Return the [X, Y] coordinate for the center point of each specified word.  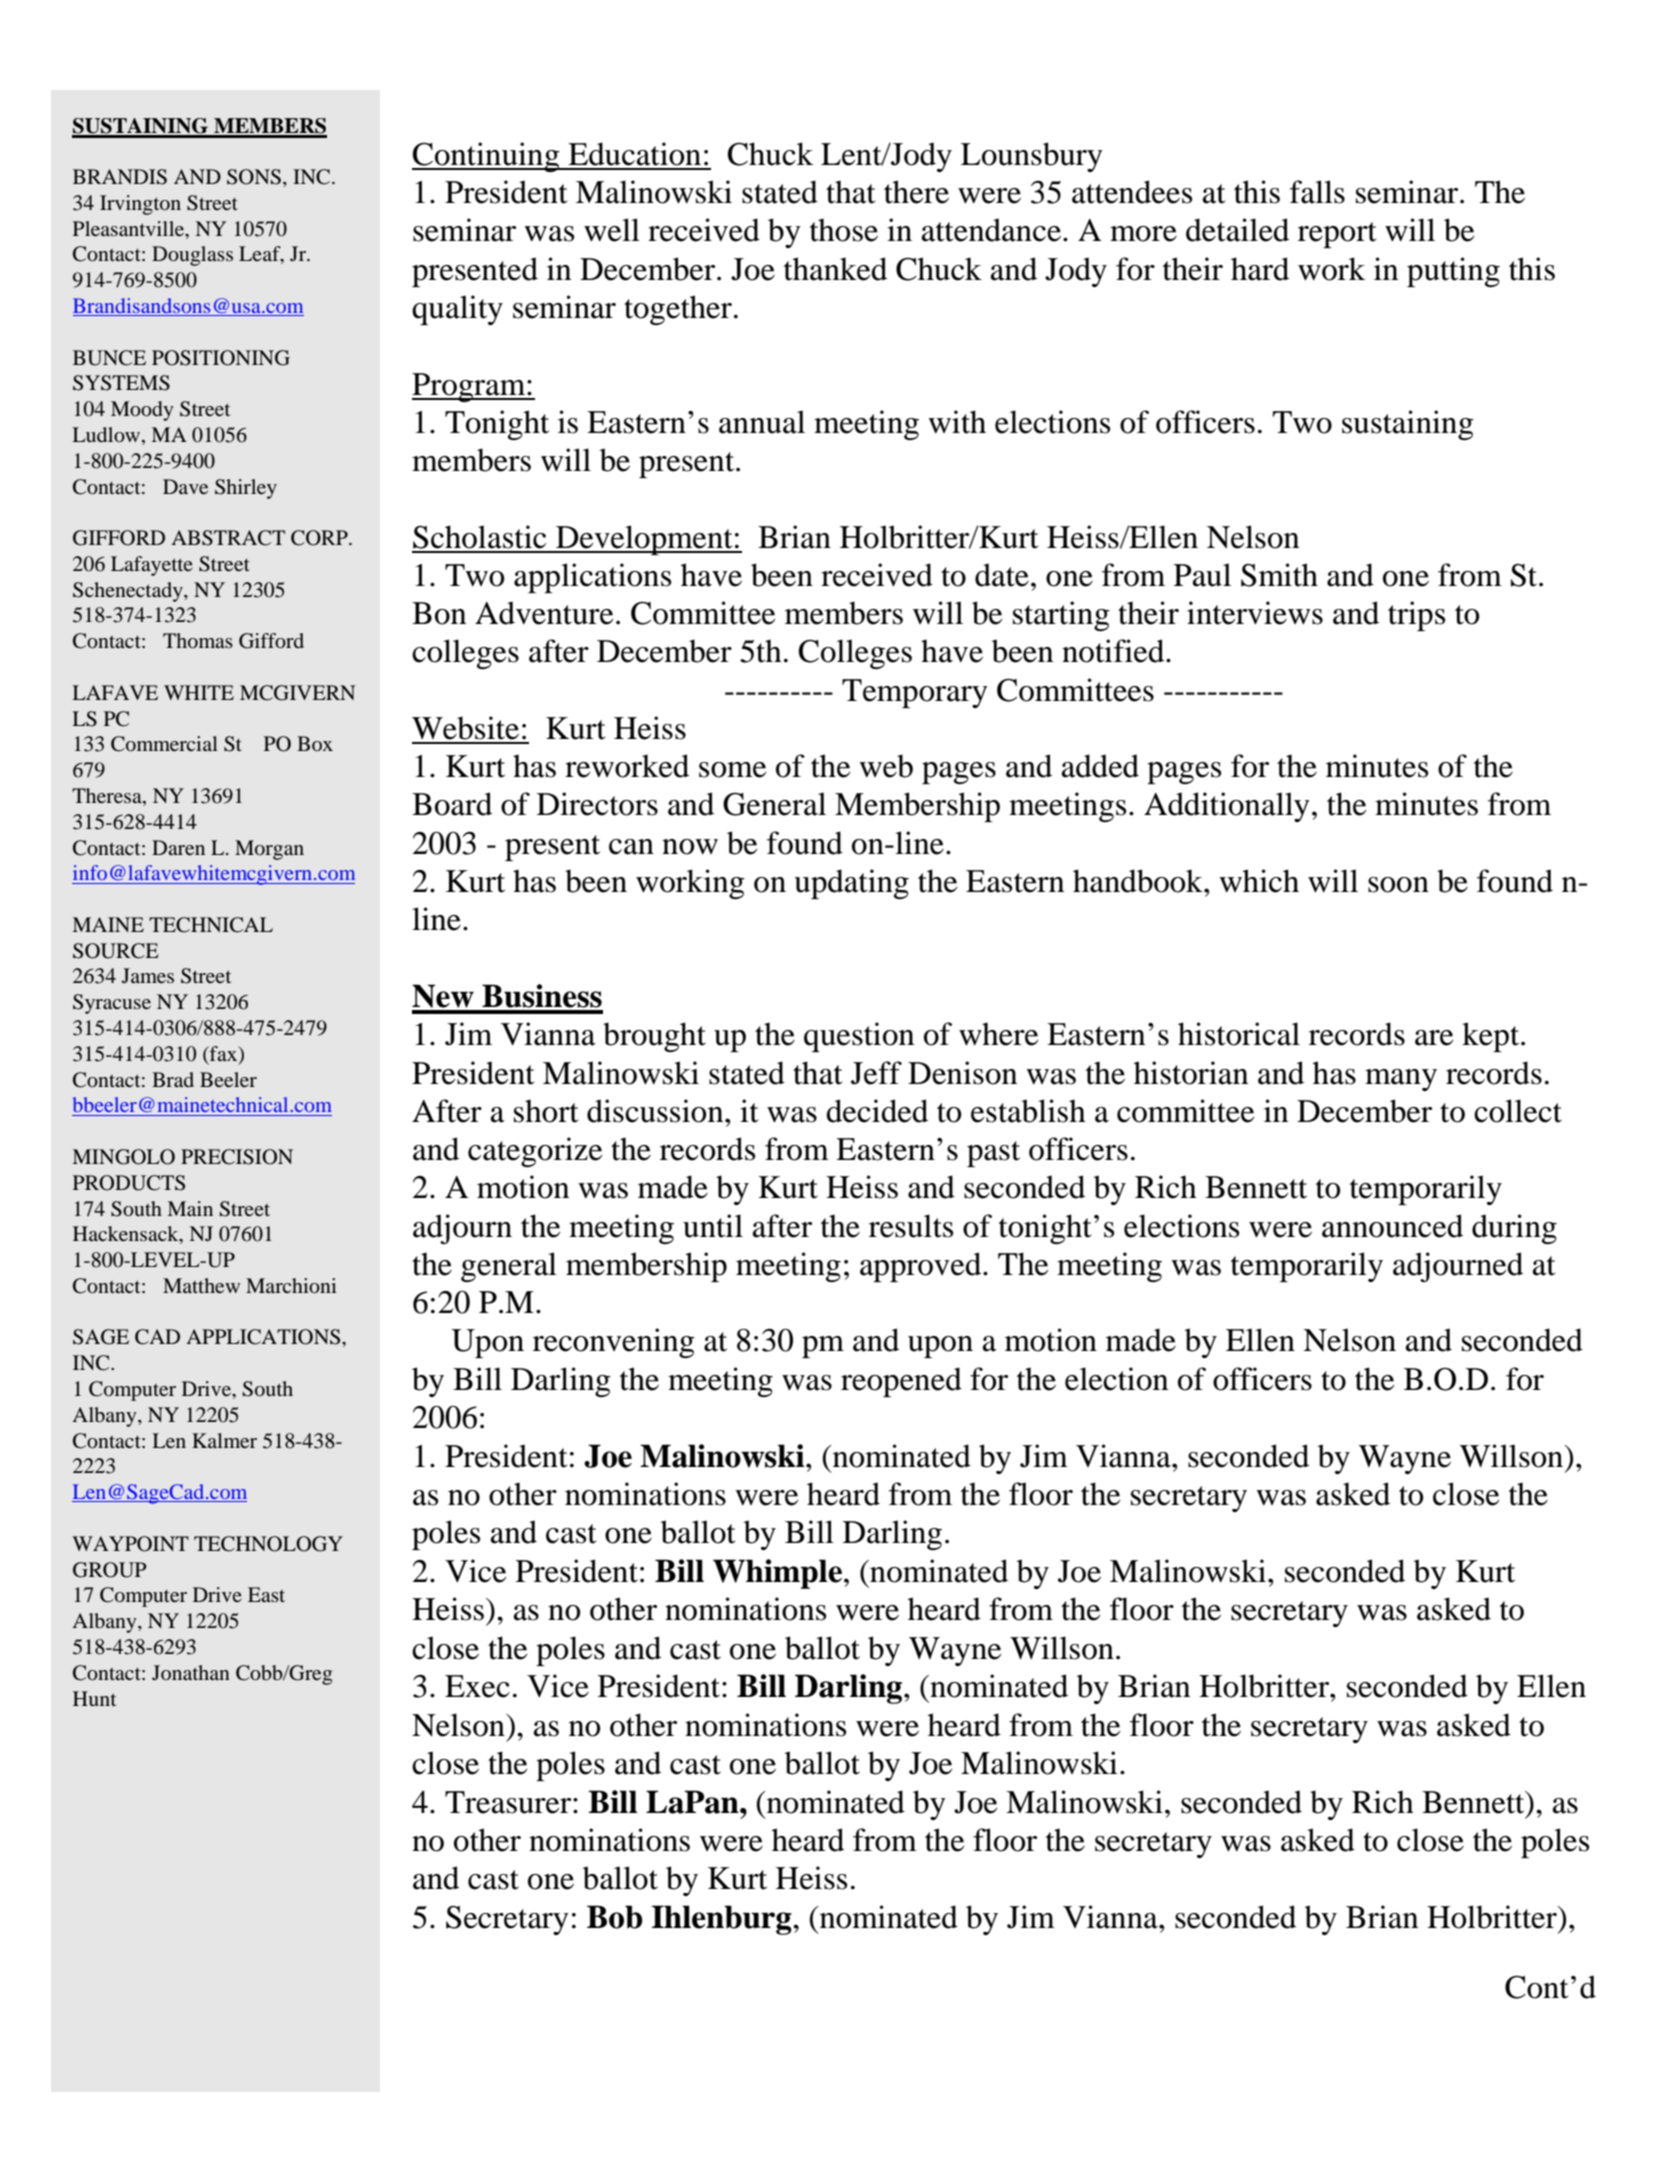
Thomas [198, 640]
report [1337, 235]
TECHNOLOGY [268, 1544]
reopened [901, 1382]
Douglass [192, 256]
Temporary [915, 693]
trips [1416, 616]
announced [1392, 1226]
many [1401, 1080]
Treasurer [509, 1802]
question [859, 1037]
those [844, 230]
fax [224, 1055]
